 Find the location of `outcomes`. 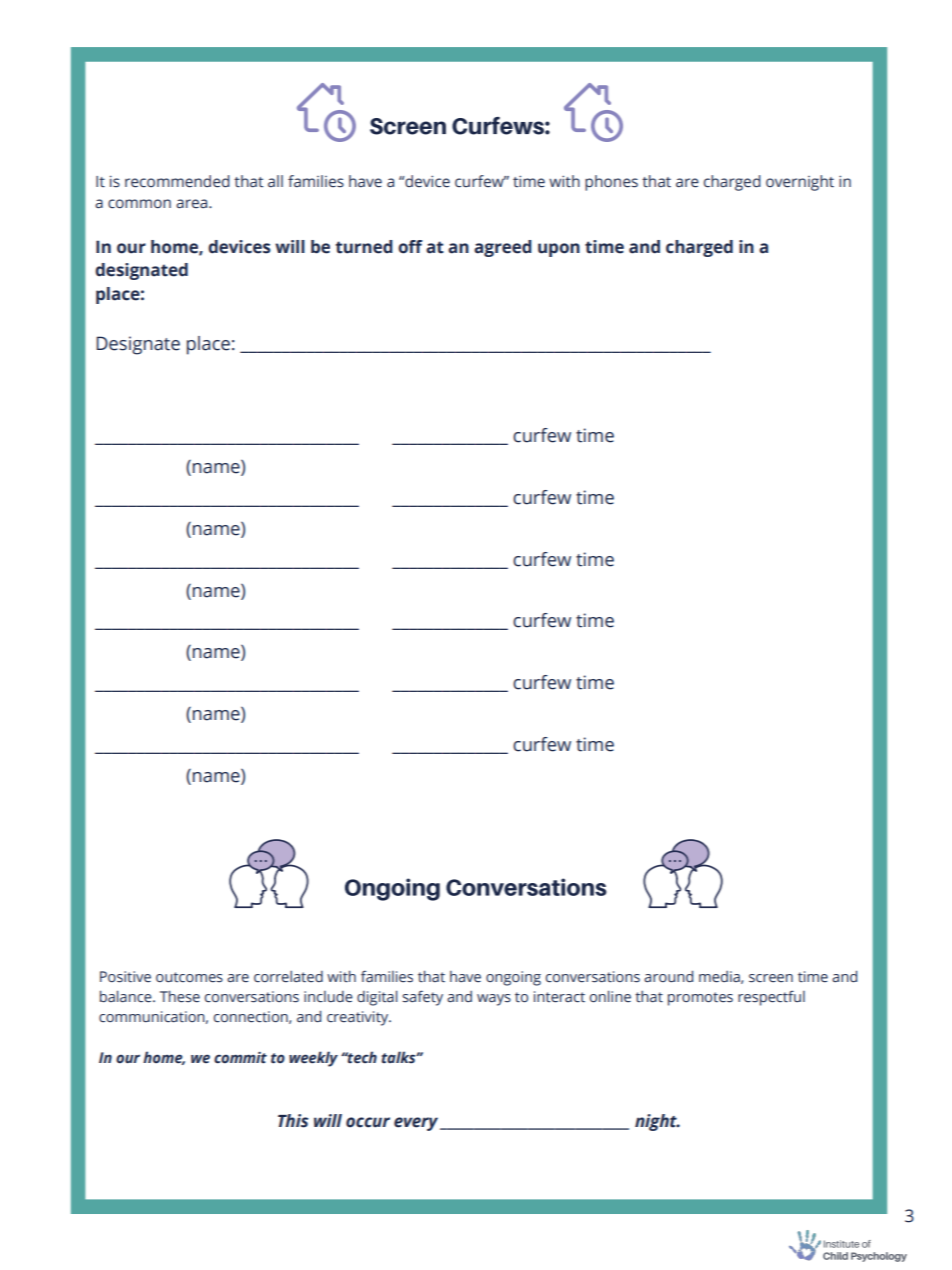

outcomes is located at coordinates (189, 977).
